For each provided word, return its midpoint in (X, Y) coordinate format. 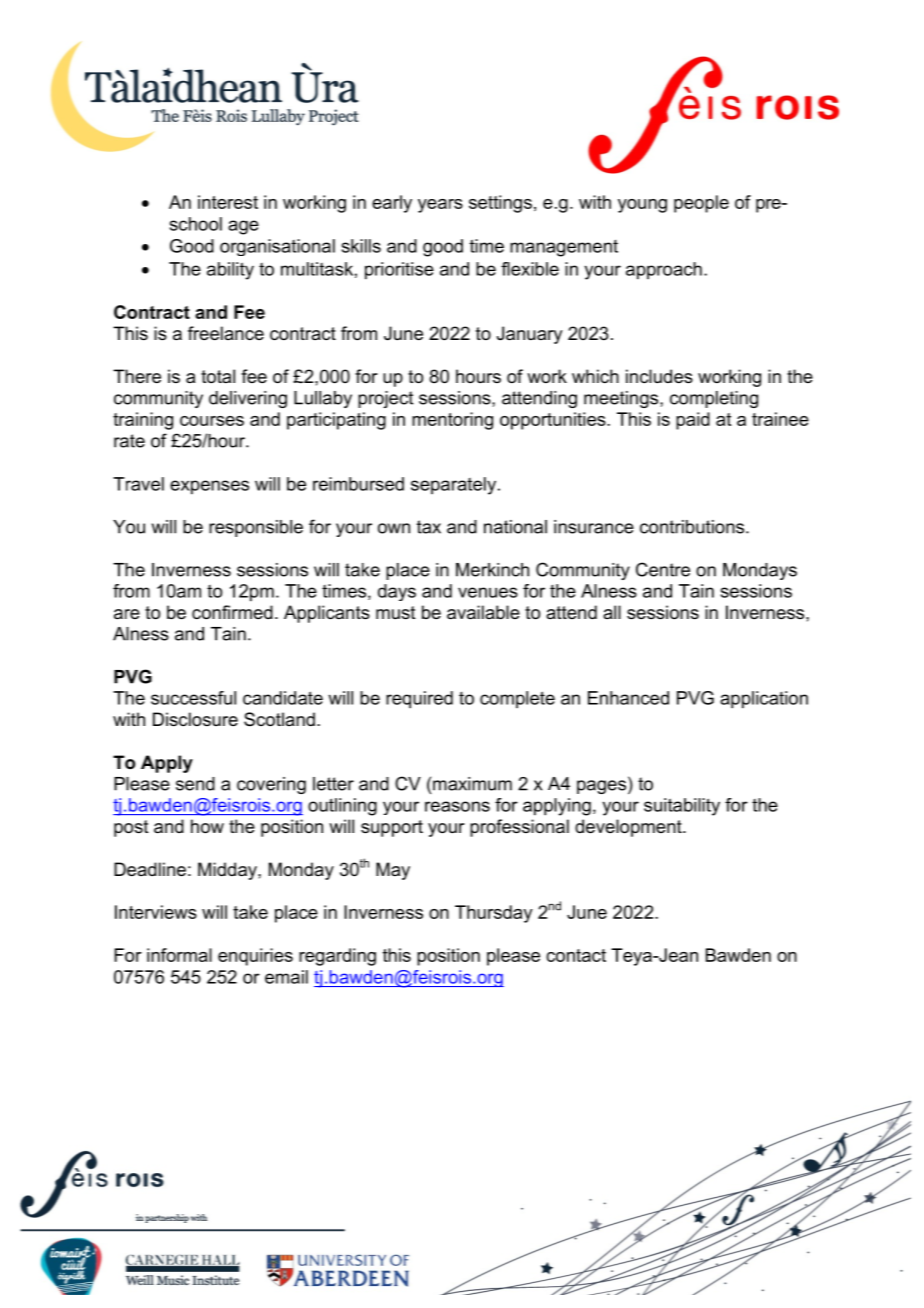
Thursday (494, 914)
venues (488, 592)
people (701, 204)
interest (228, 202)
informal (179, 955)
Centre (663, 569)
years (440, 206)
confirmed (232, 612)
